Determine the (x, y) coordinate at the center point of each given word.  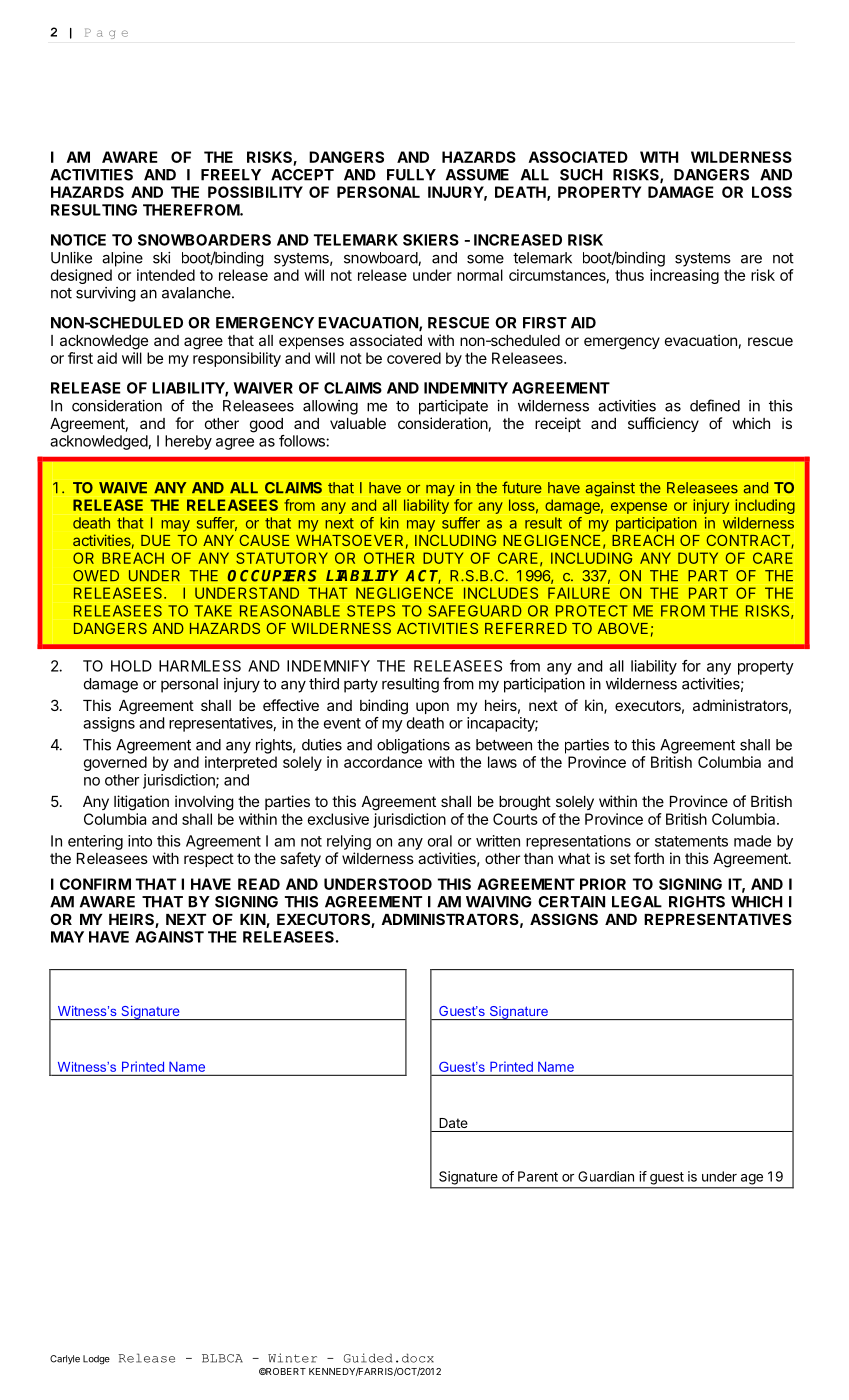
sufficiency (663, 424)
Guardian (606, 1176)
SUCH (581, 175)
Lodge (96, 1360)
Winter (292, 1358)
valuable (358, 423)
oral (440, 841)
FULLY (411, 175)
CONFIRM (95, 884)
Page (106, 33)
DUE (155, 540)
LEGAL (637, 902)
